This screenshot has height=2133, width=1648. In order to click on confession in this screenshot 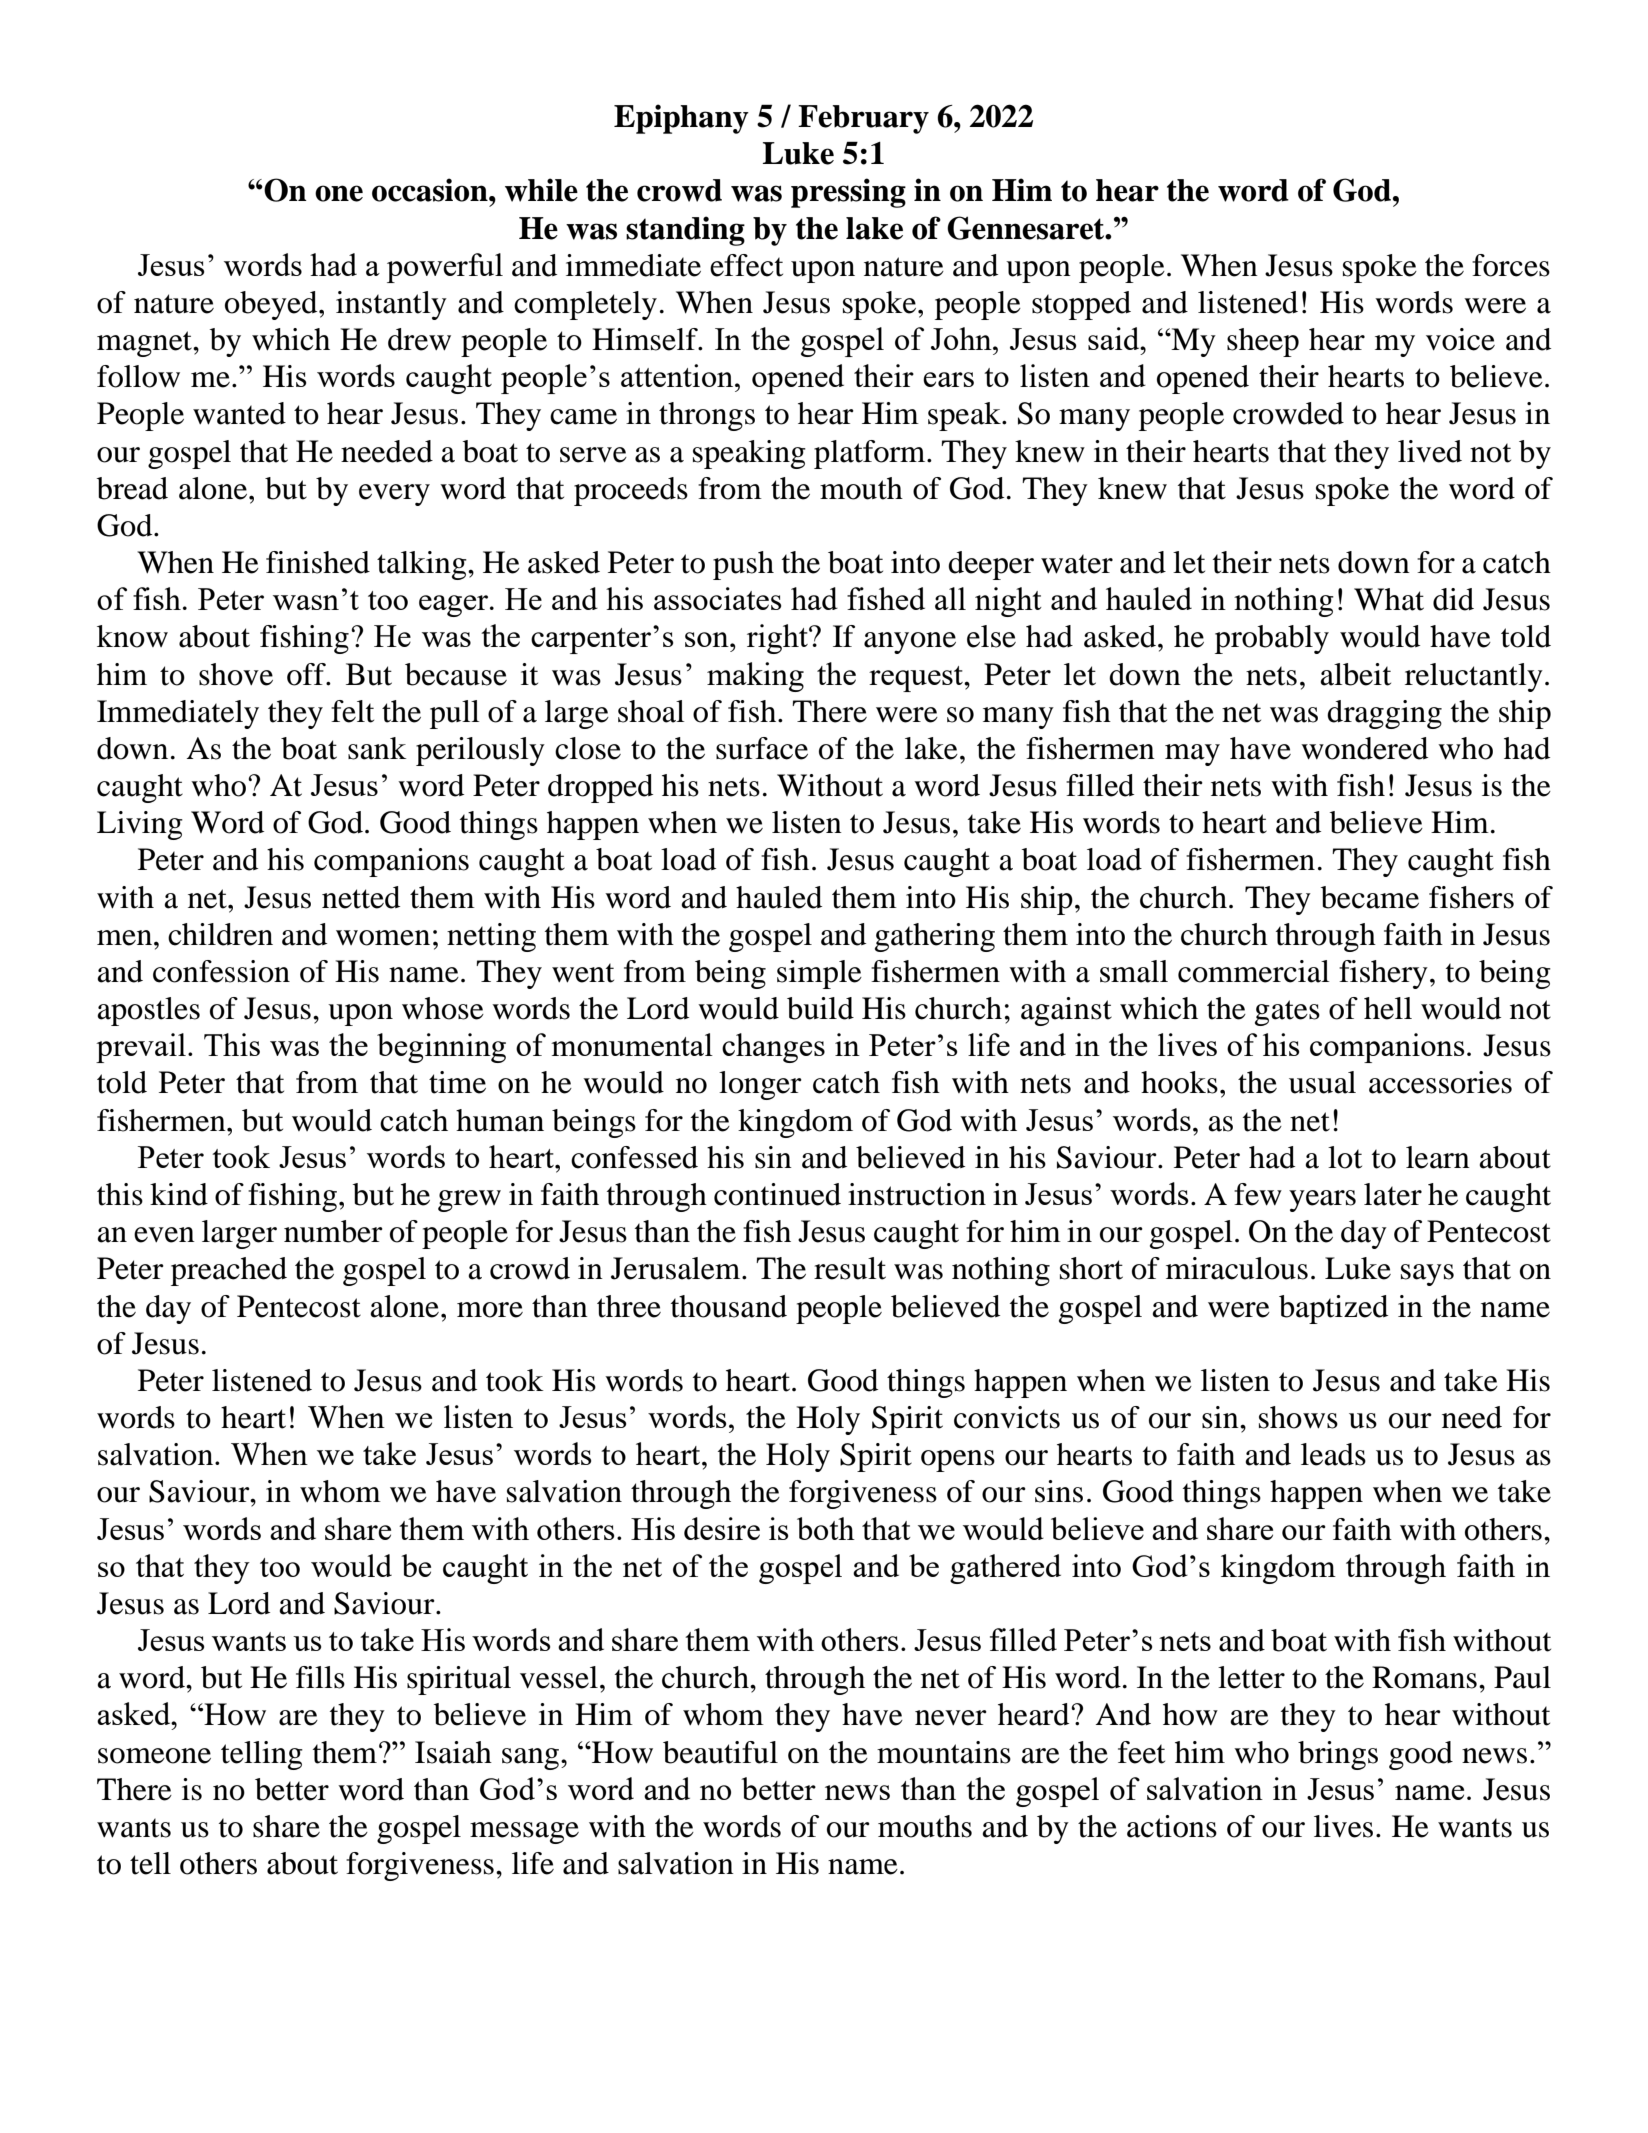, I will do `click(221, 971)`.
